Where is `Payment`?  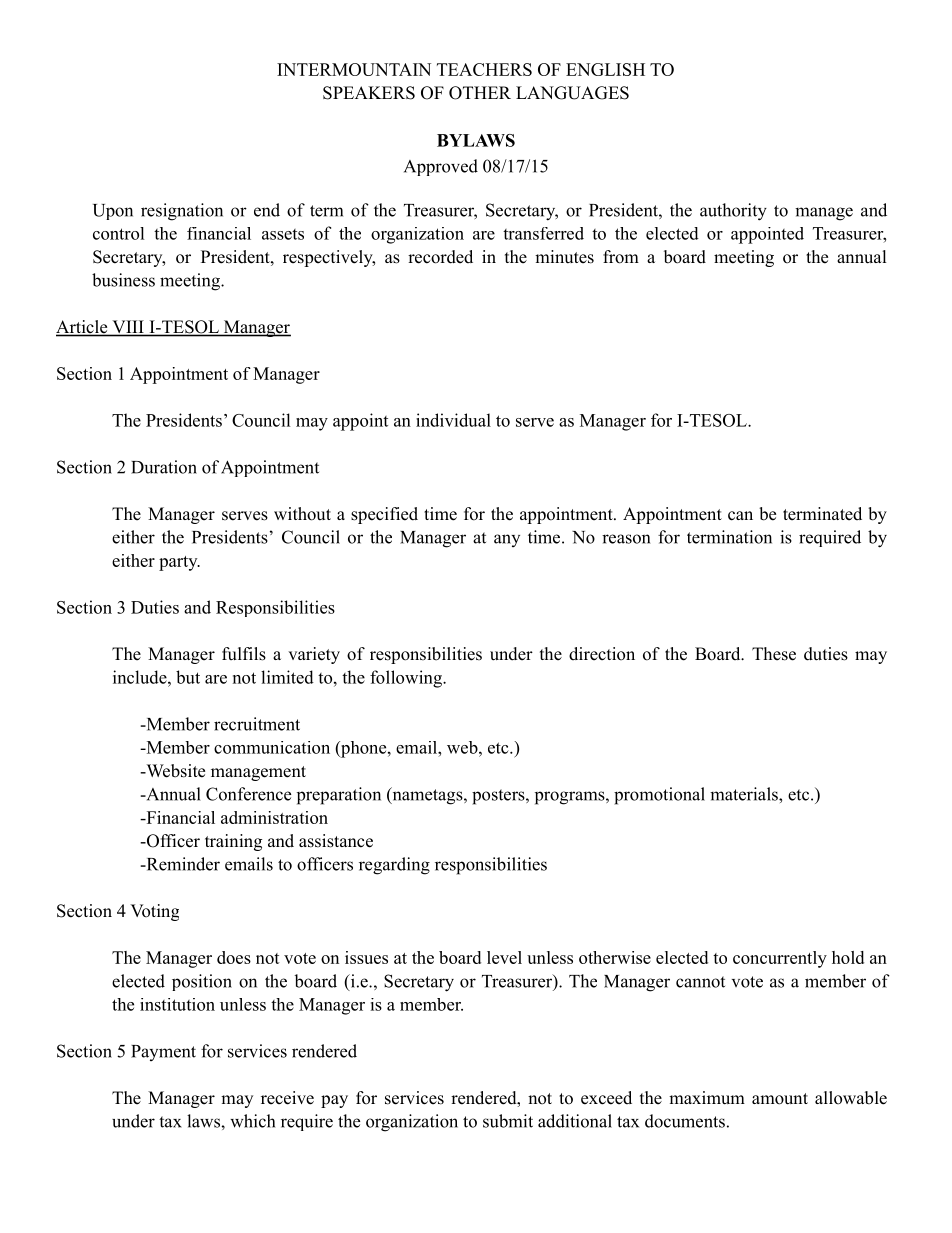
Payment is located at coordinates (163, 1053).
